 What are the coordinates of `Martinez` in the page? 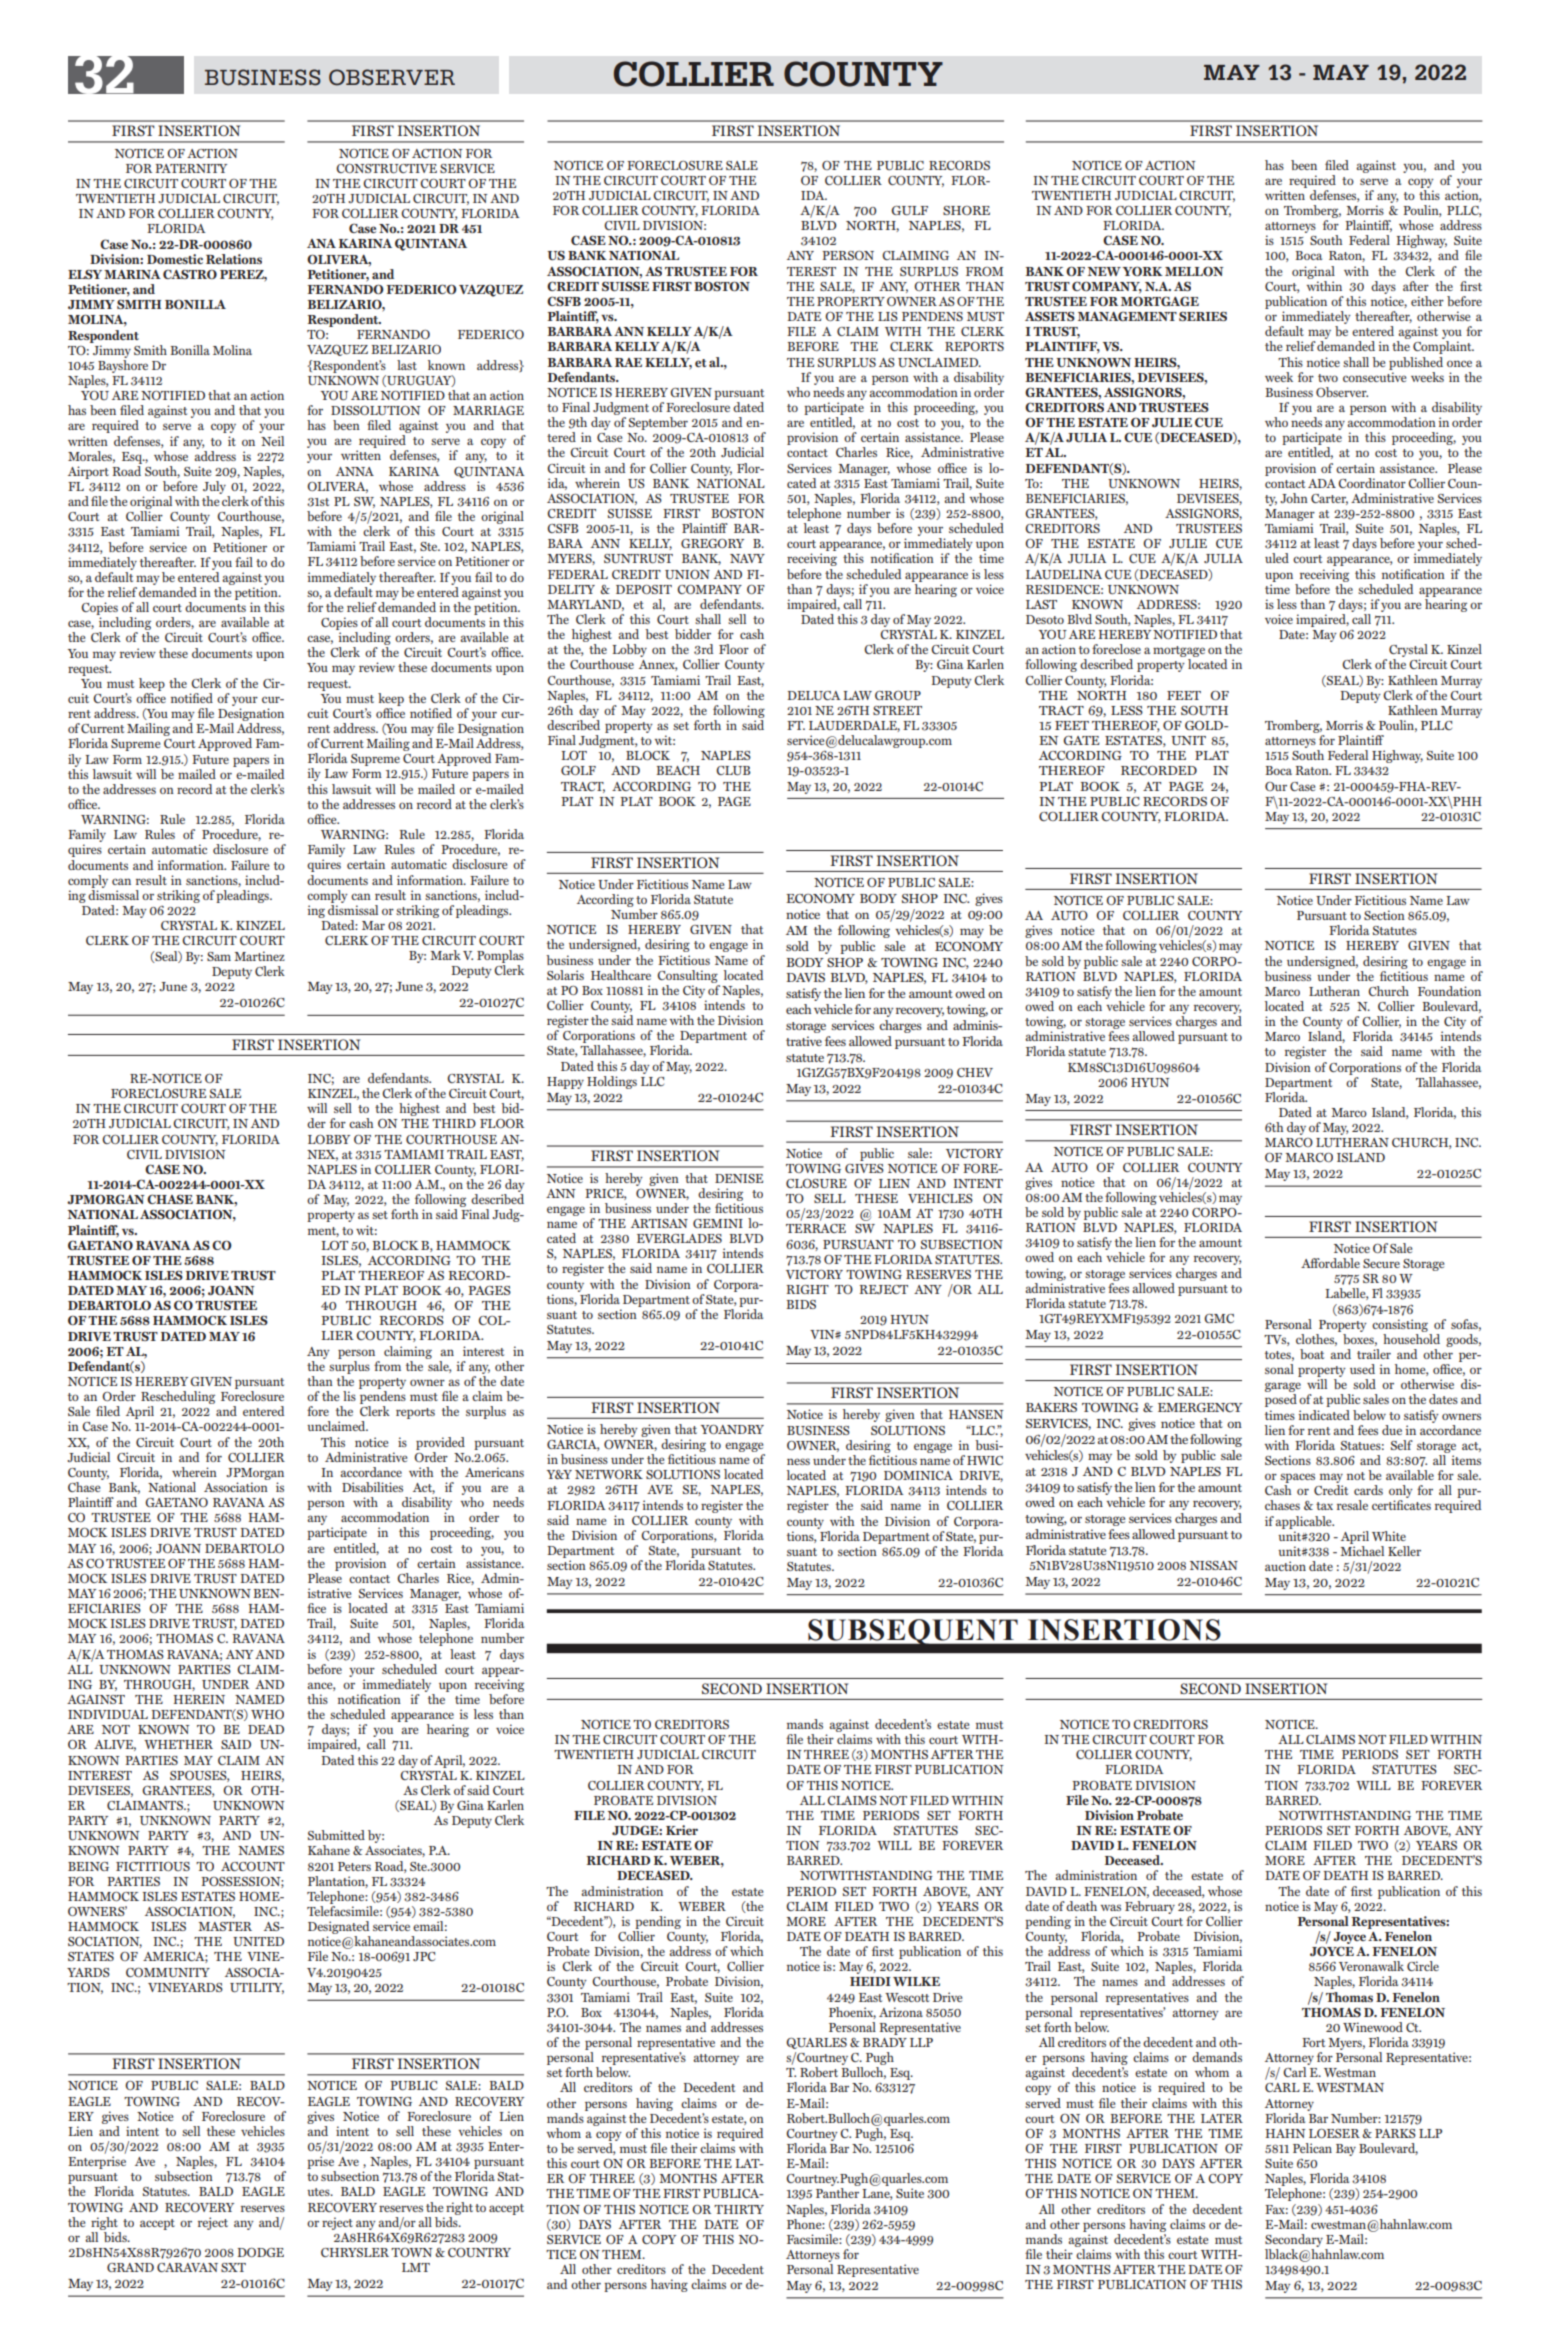 It's located at (259, 956).
